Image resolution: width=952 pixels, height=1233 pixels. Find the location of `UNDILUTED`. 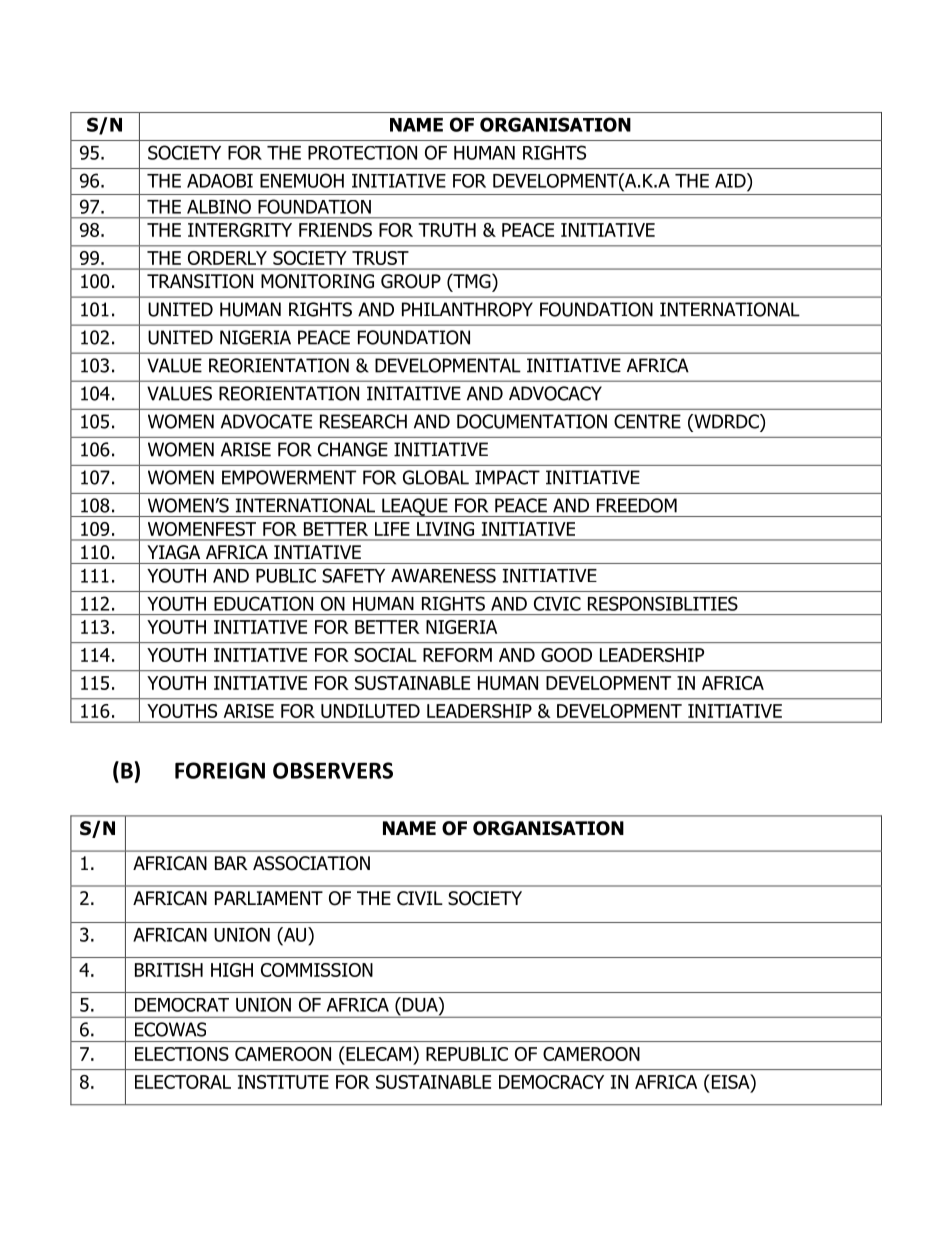

UNDILUTED is located at coordinates (370, 711).
